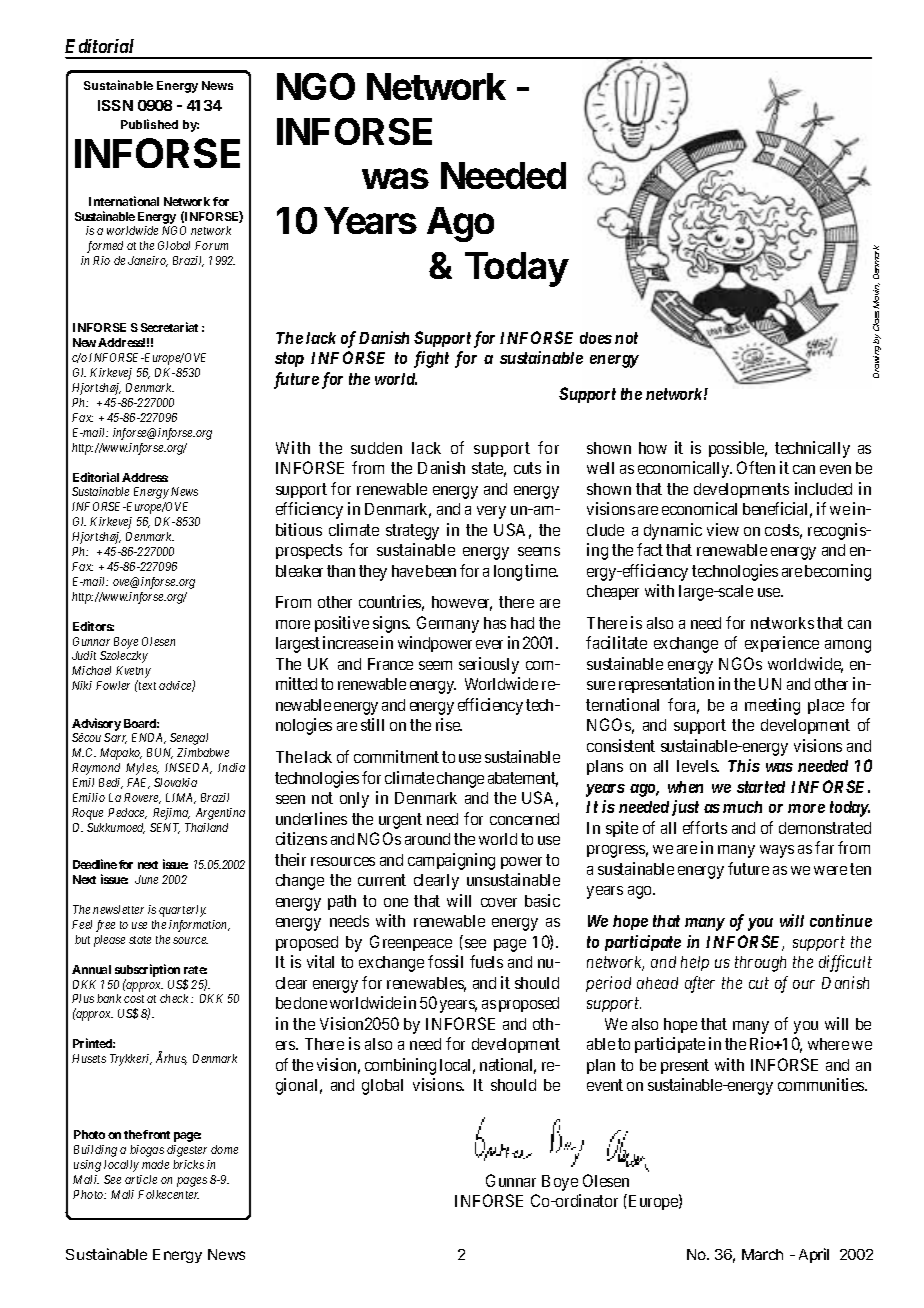  I want to click on ways, so click(777, 851).
